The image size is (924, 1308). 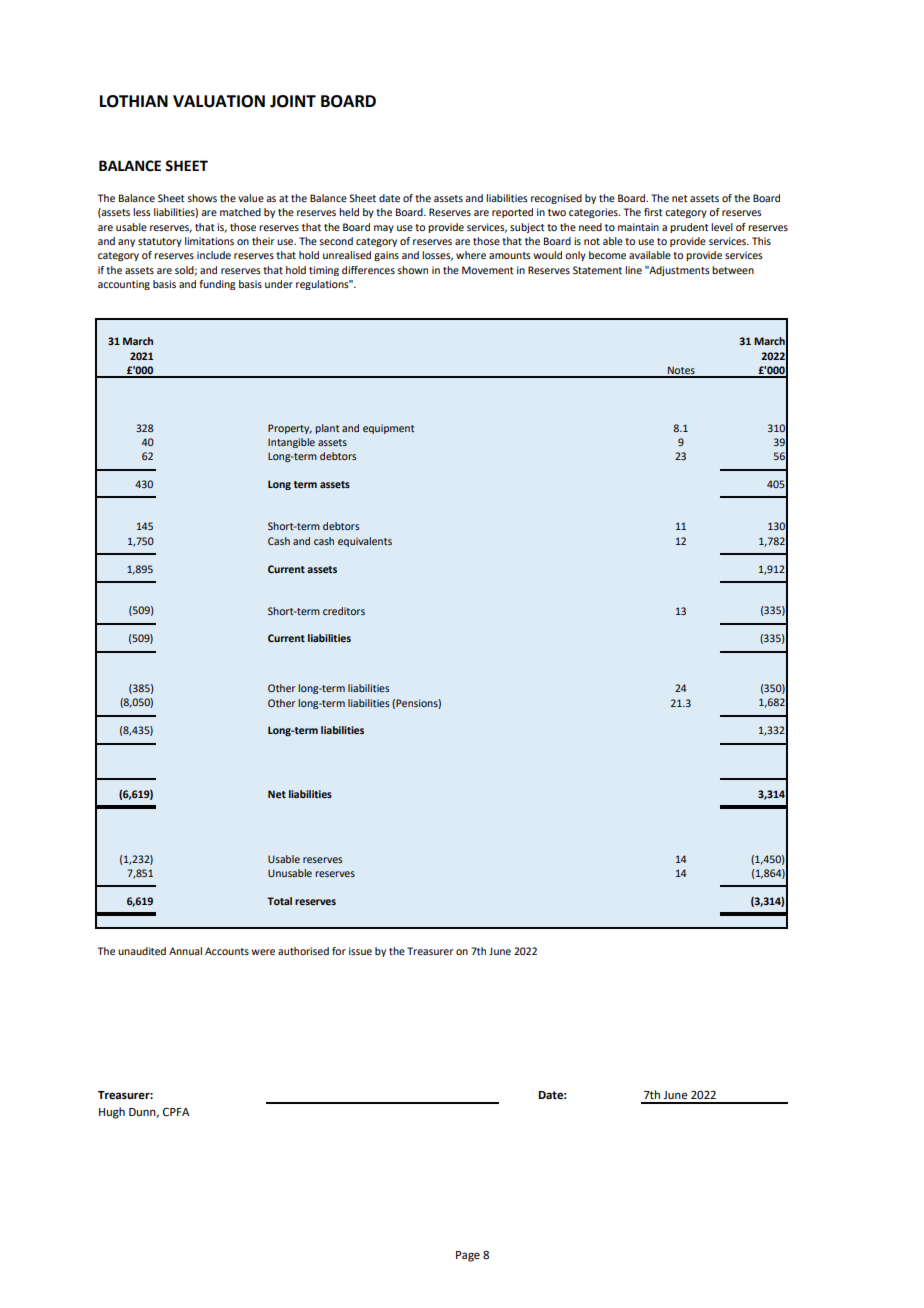 I want to click on Page, so click(x=468, y=1256).
